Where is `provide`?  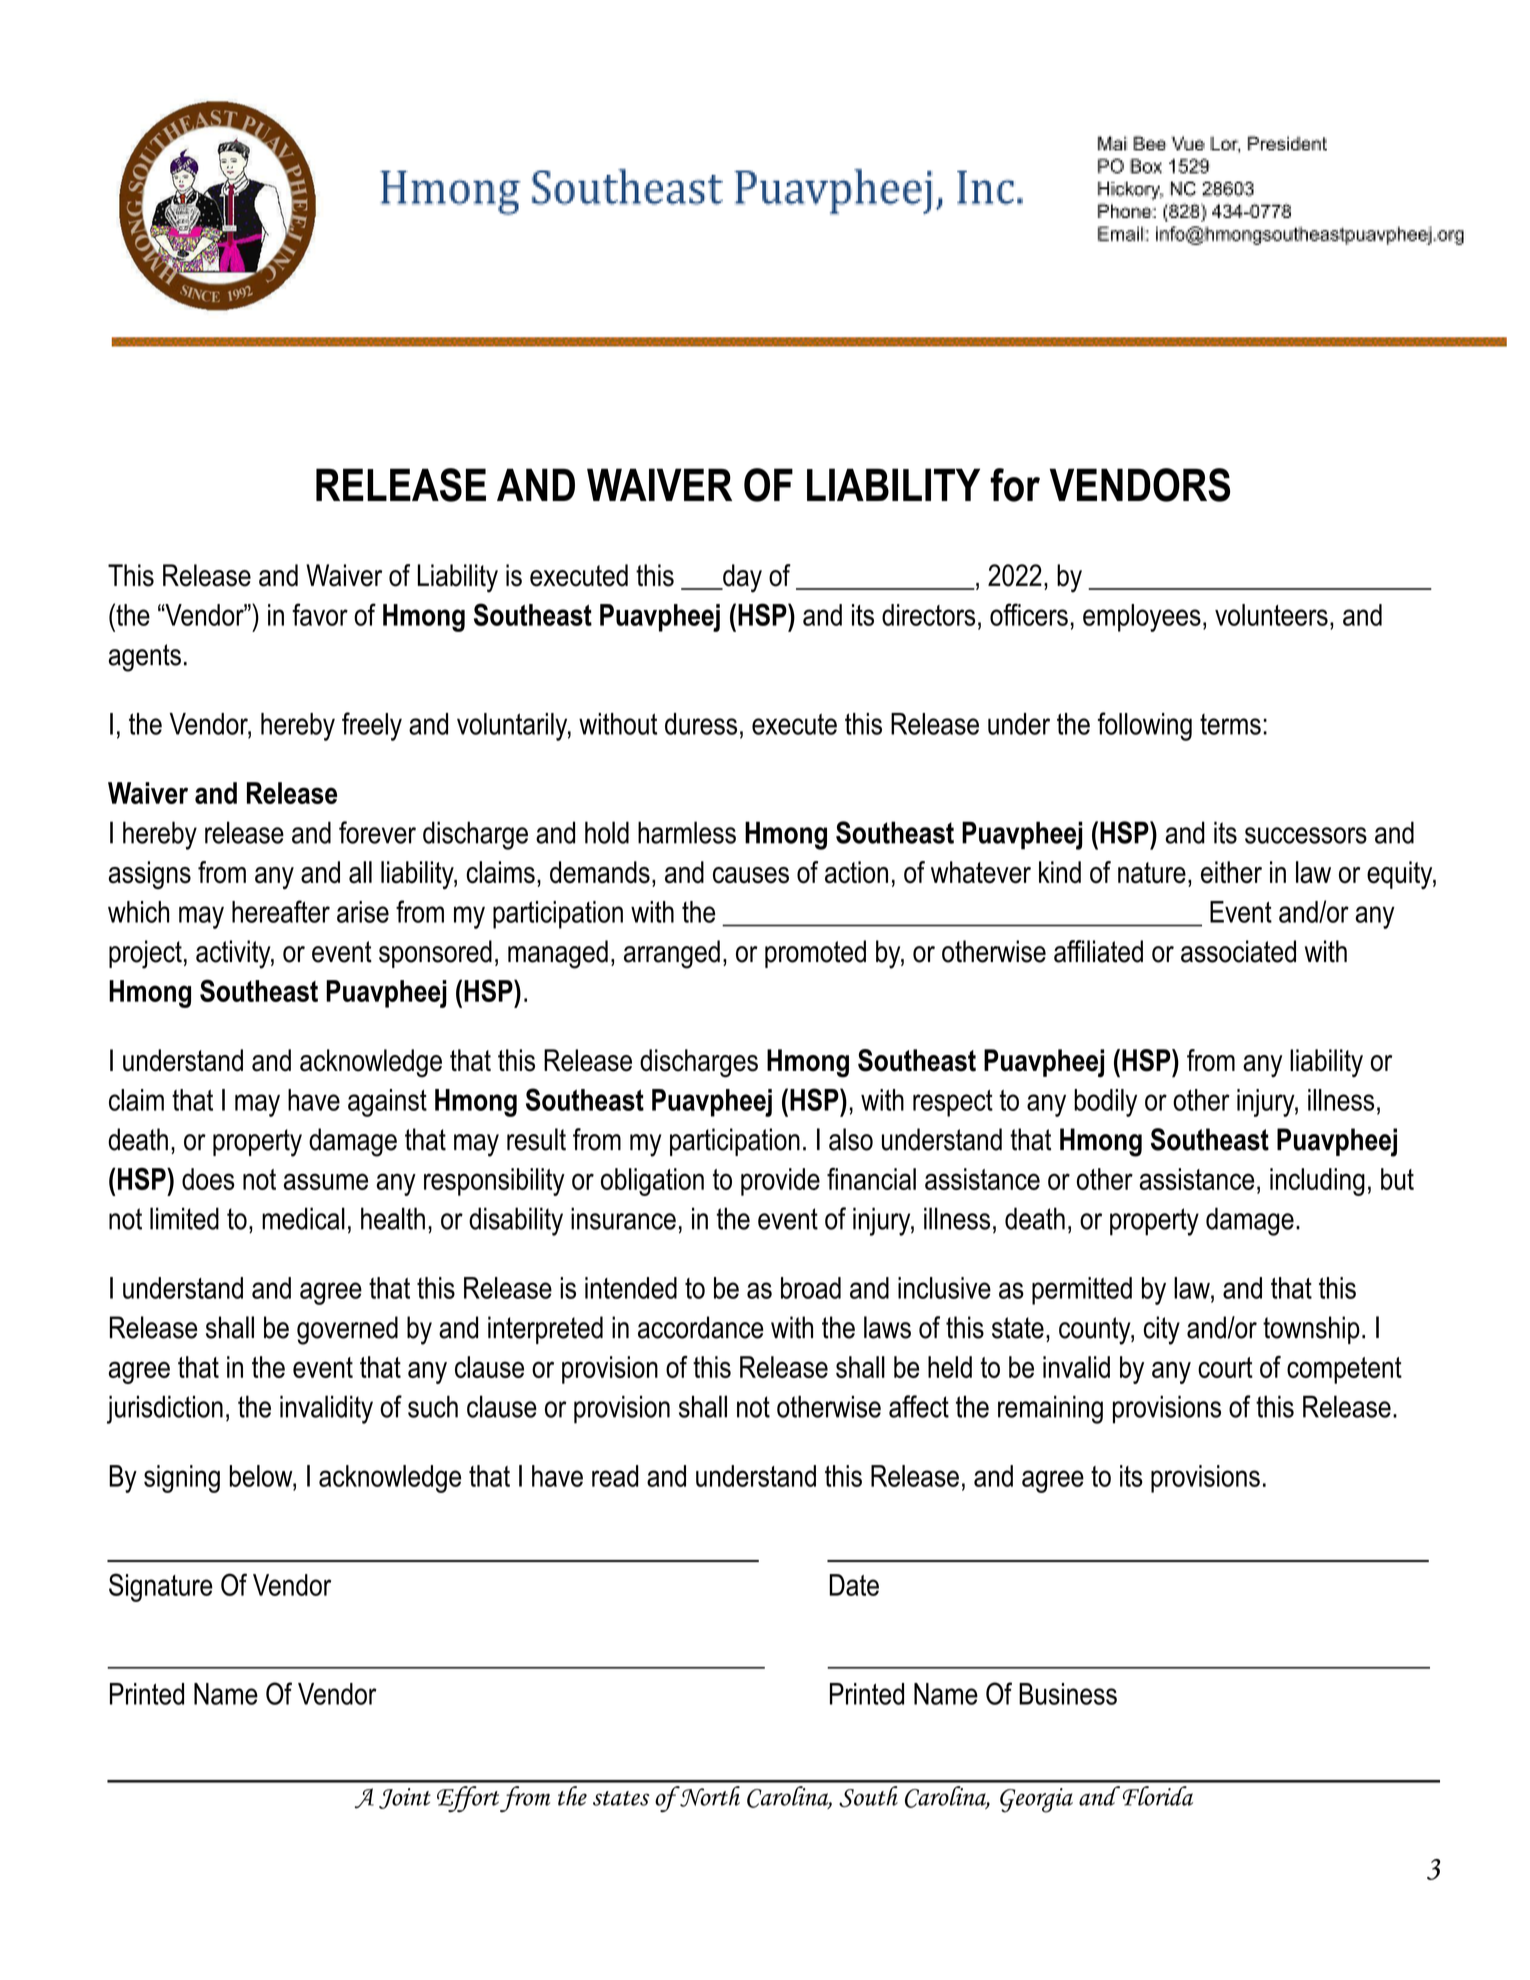 provide is located at coordinates (780, 1182).
